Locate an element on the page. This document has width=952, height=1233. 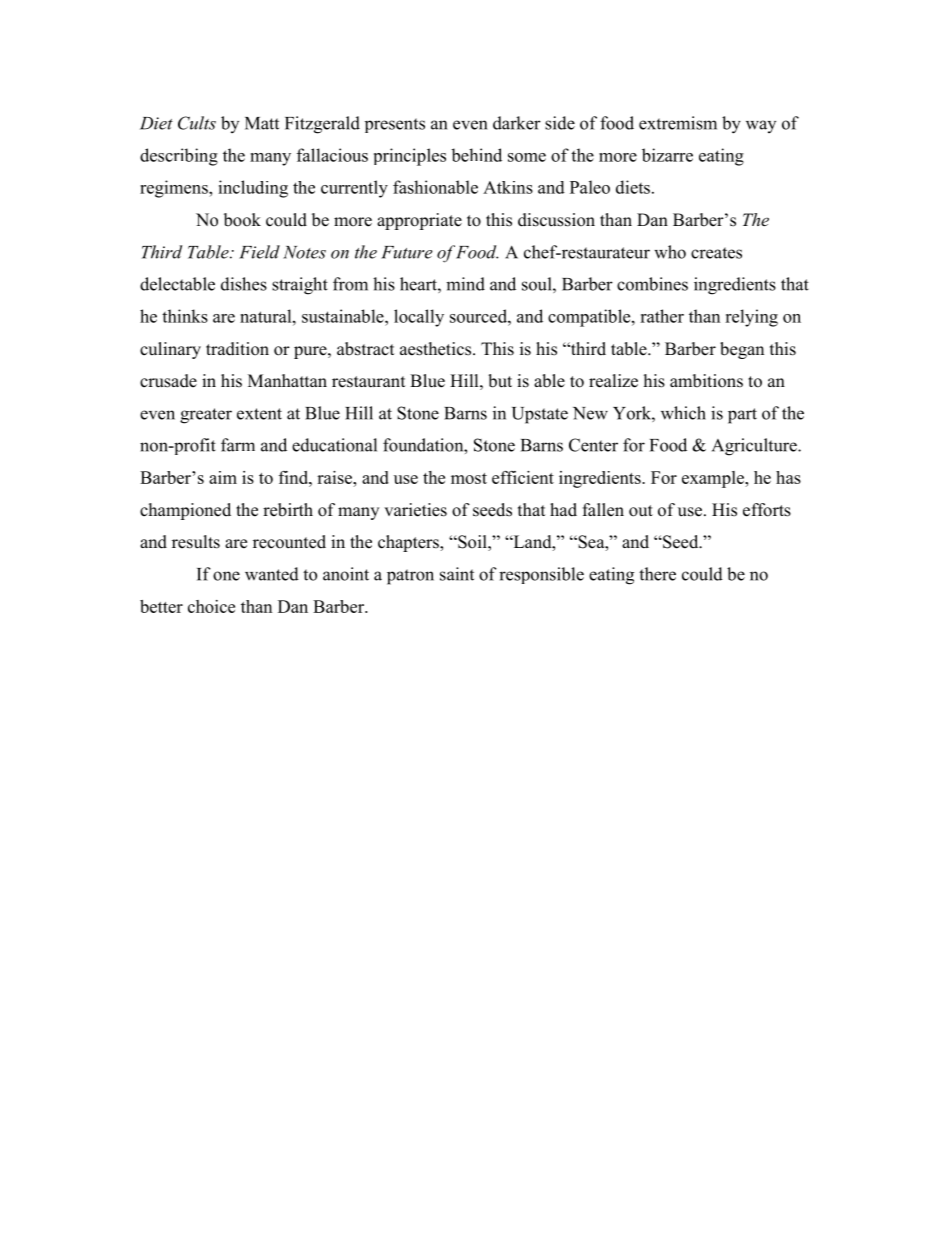
choice is located at coordinates (211, 606).
